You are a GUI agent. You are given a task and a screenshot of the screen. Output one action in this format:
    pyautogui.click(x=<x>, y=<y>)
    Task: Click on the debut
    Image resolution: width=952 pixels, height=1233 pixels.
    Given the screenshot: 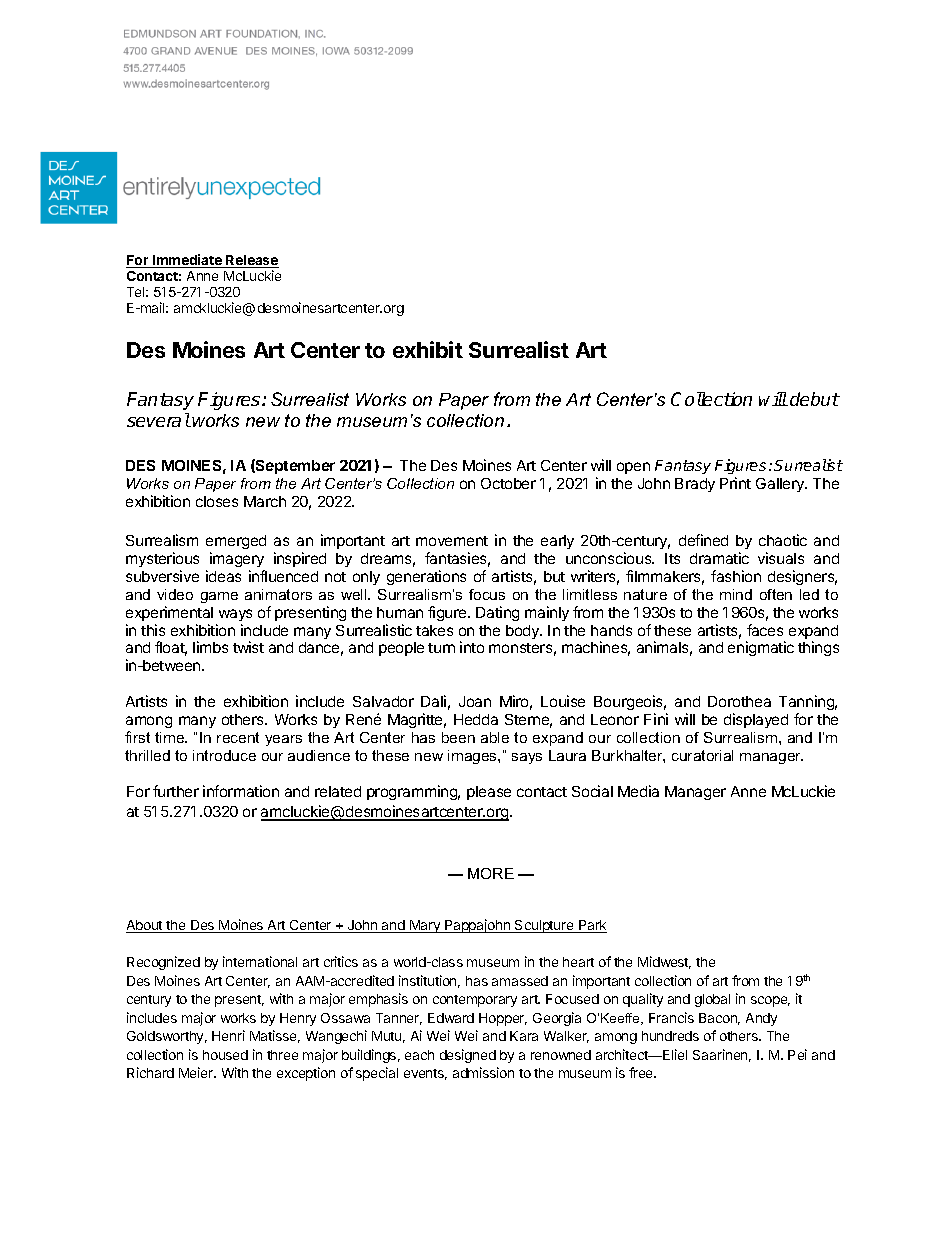 What is the action you would take?
    pyautogui.click(x=815, y=399)
